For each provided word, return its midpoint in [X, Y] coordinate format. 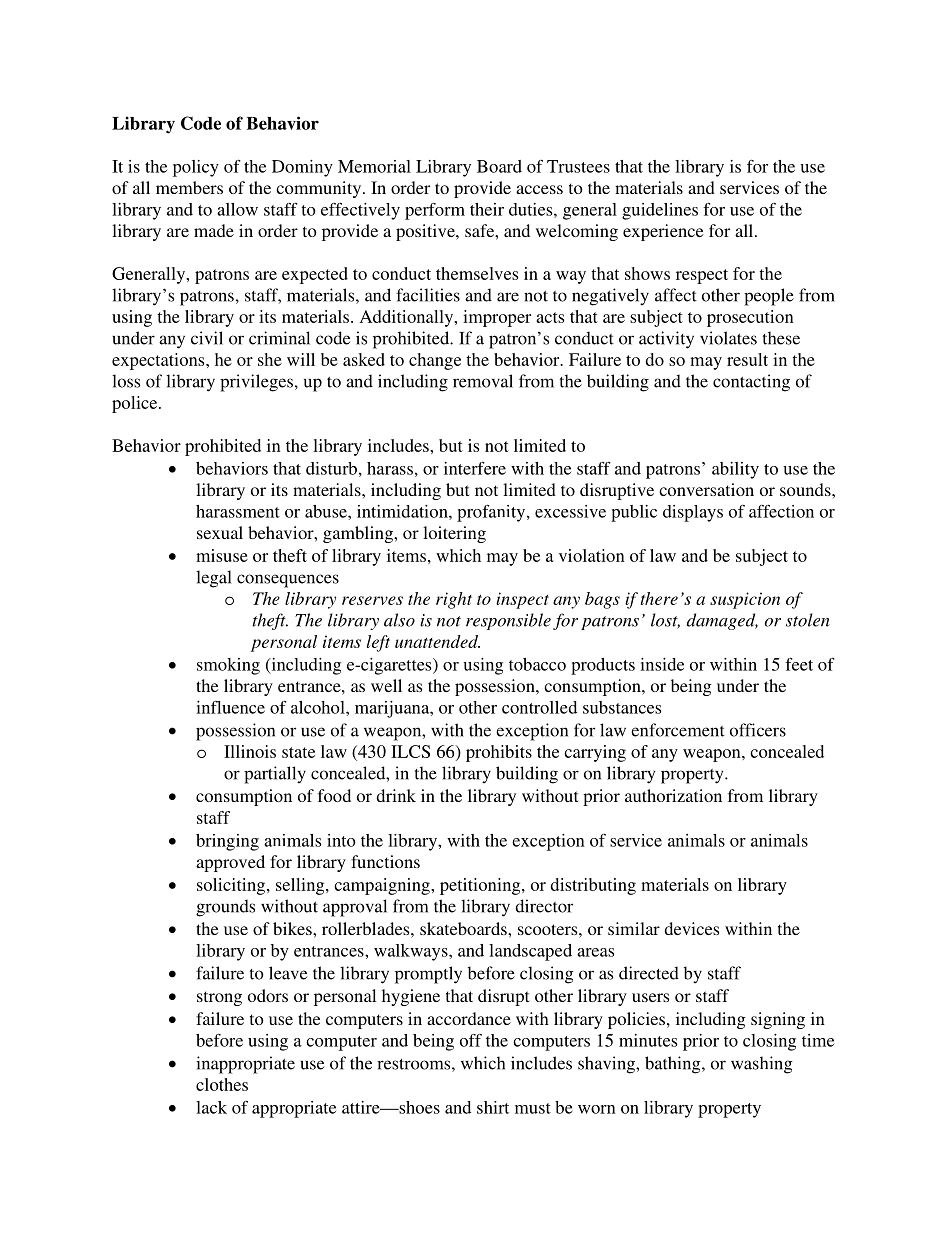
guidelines [660, 211]
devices [691, 928]
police [136, 404]
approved [230, 863]
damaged [722, 621]
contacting [751, 383]
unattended [437, 641]
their [487, 209]
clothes [222, 1084]
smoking [228, 666]
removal [483, 381]
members [189, 187]
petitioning [481, 886]
